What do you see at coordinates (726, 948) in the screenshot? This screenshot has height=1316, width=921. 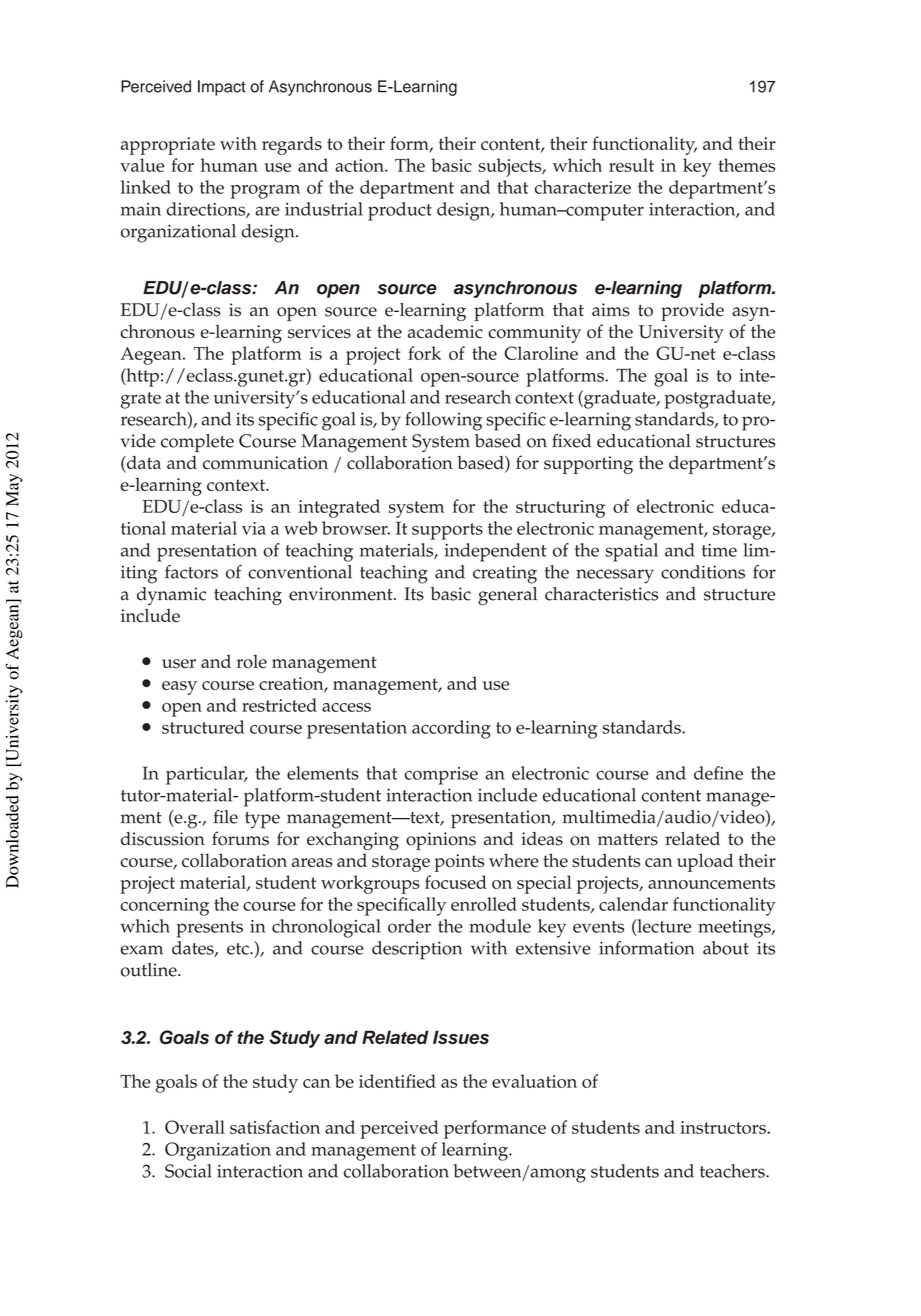 I see `about` at bounding box center [726, 948].
